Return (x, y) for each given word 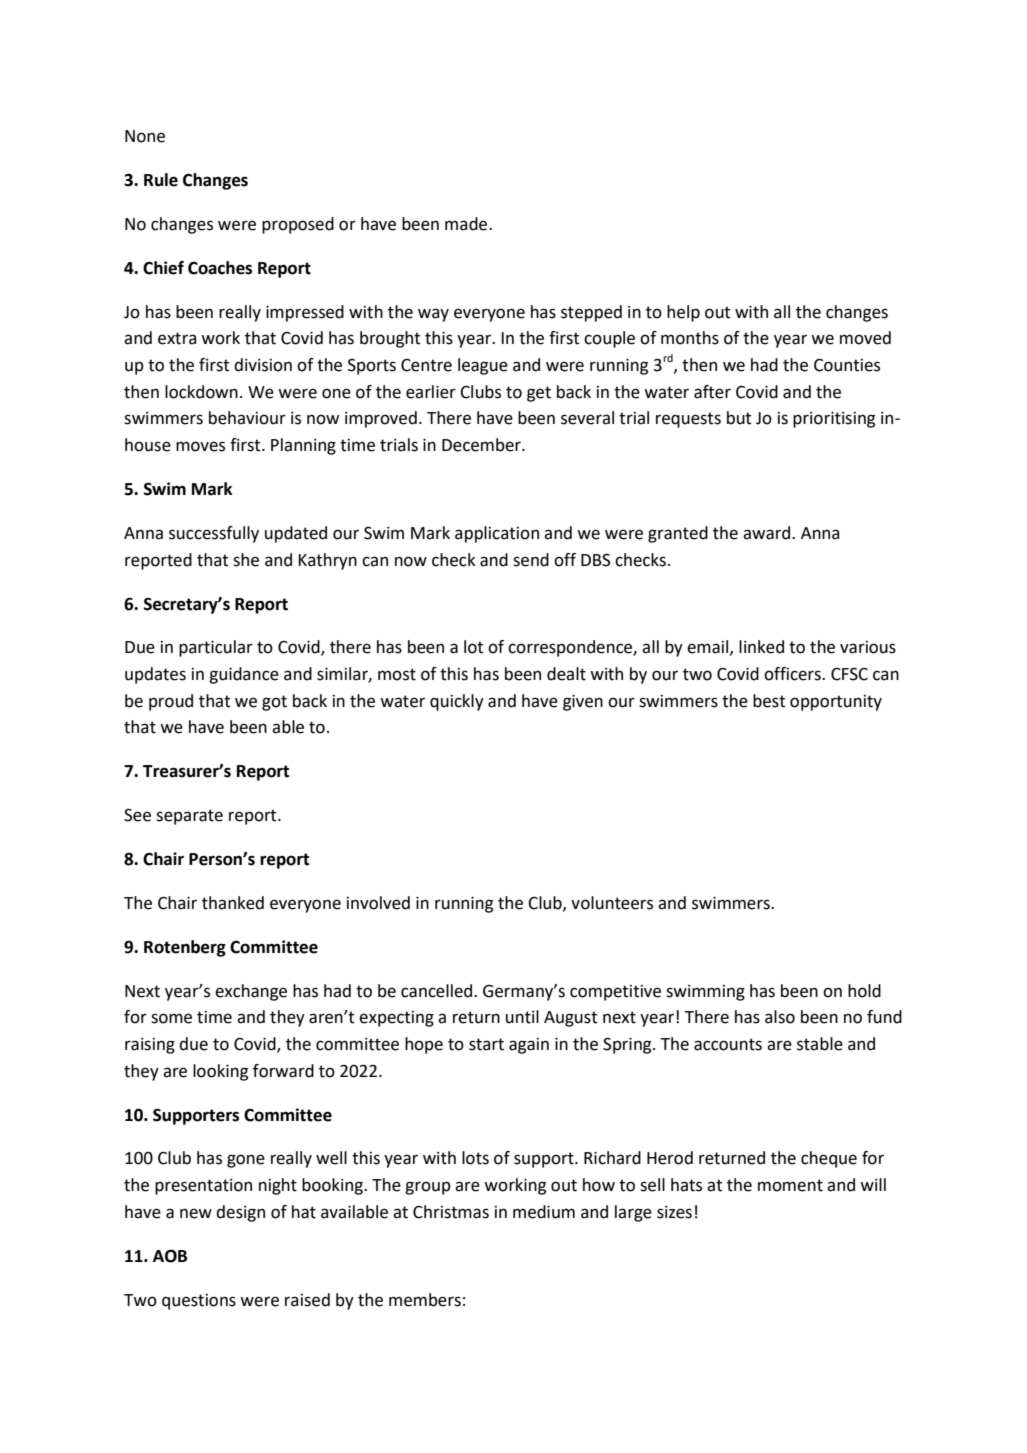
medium (544, 1212)
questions (199, 1302)
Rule (161, 180)
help (683, 313)
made (467, 224)
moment (790, 1185)
